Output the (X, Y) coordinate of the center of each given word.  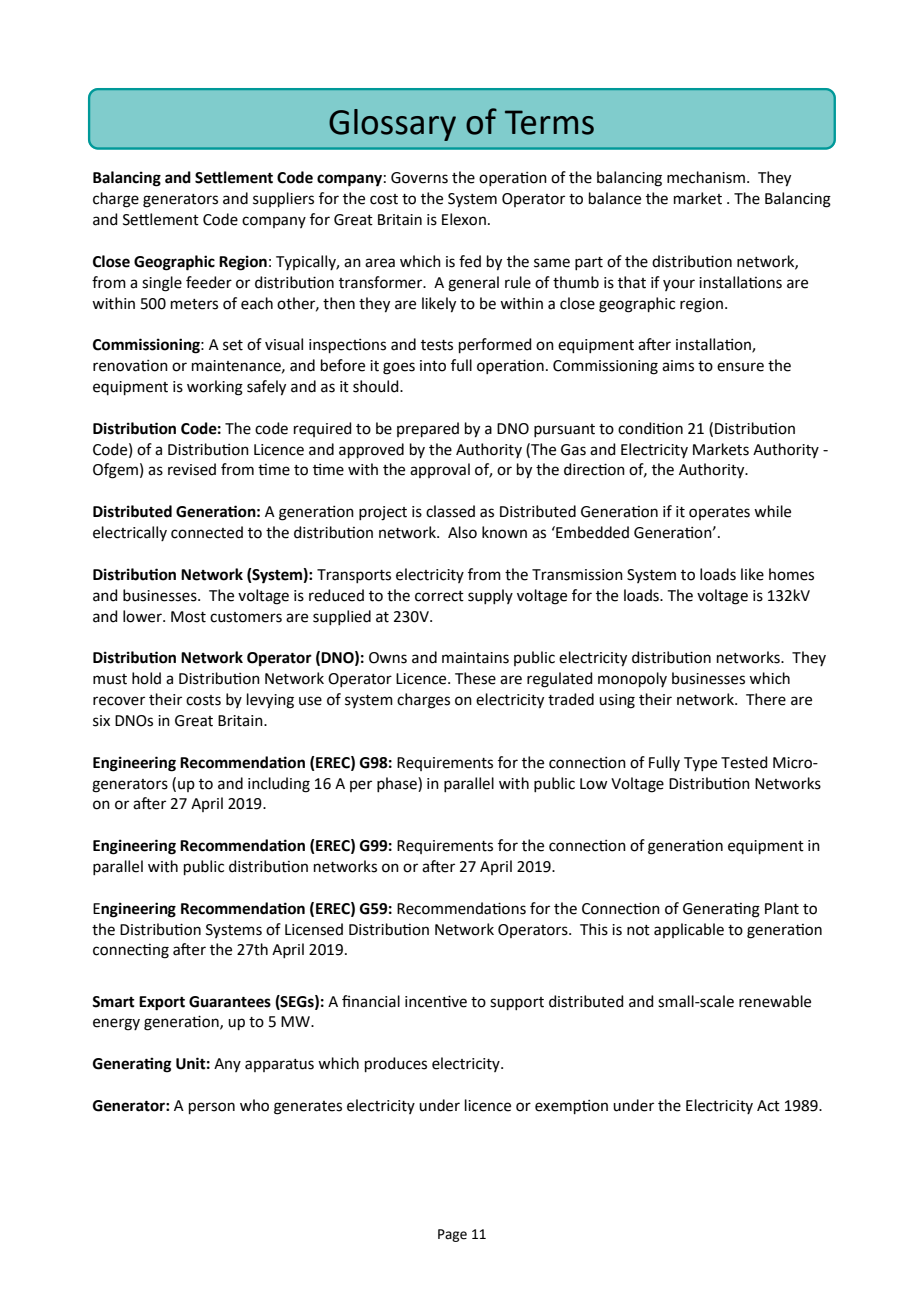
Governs (419, 178)
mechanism (706, 177)
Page (452, 1235)
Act (768, 1106)
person (212, 1108)
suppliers (283, 199)
